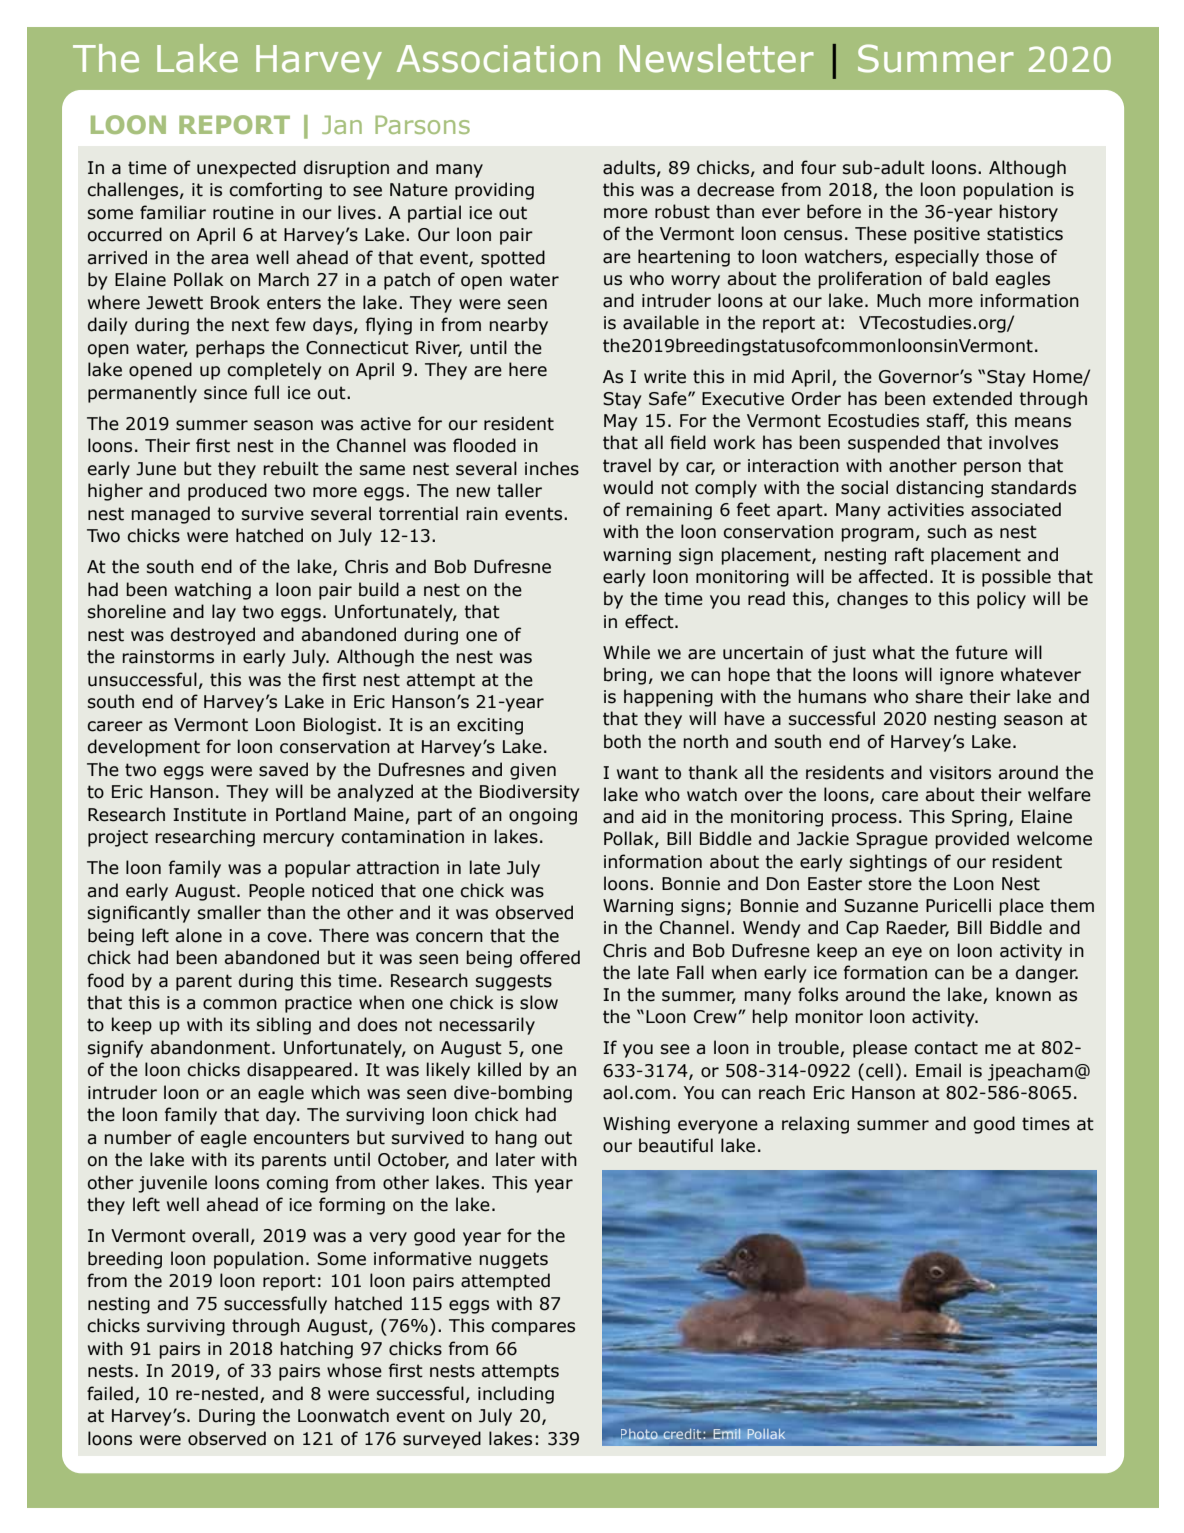  What do you see at coordinates (498, 59) in the screenshot?
I see `Association` at bounding box center [498, 59].
